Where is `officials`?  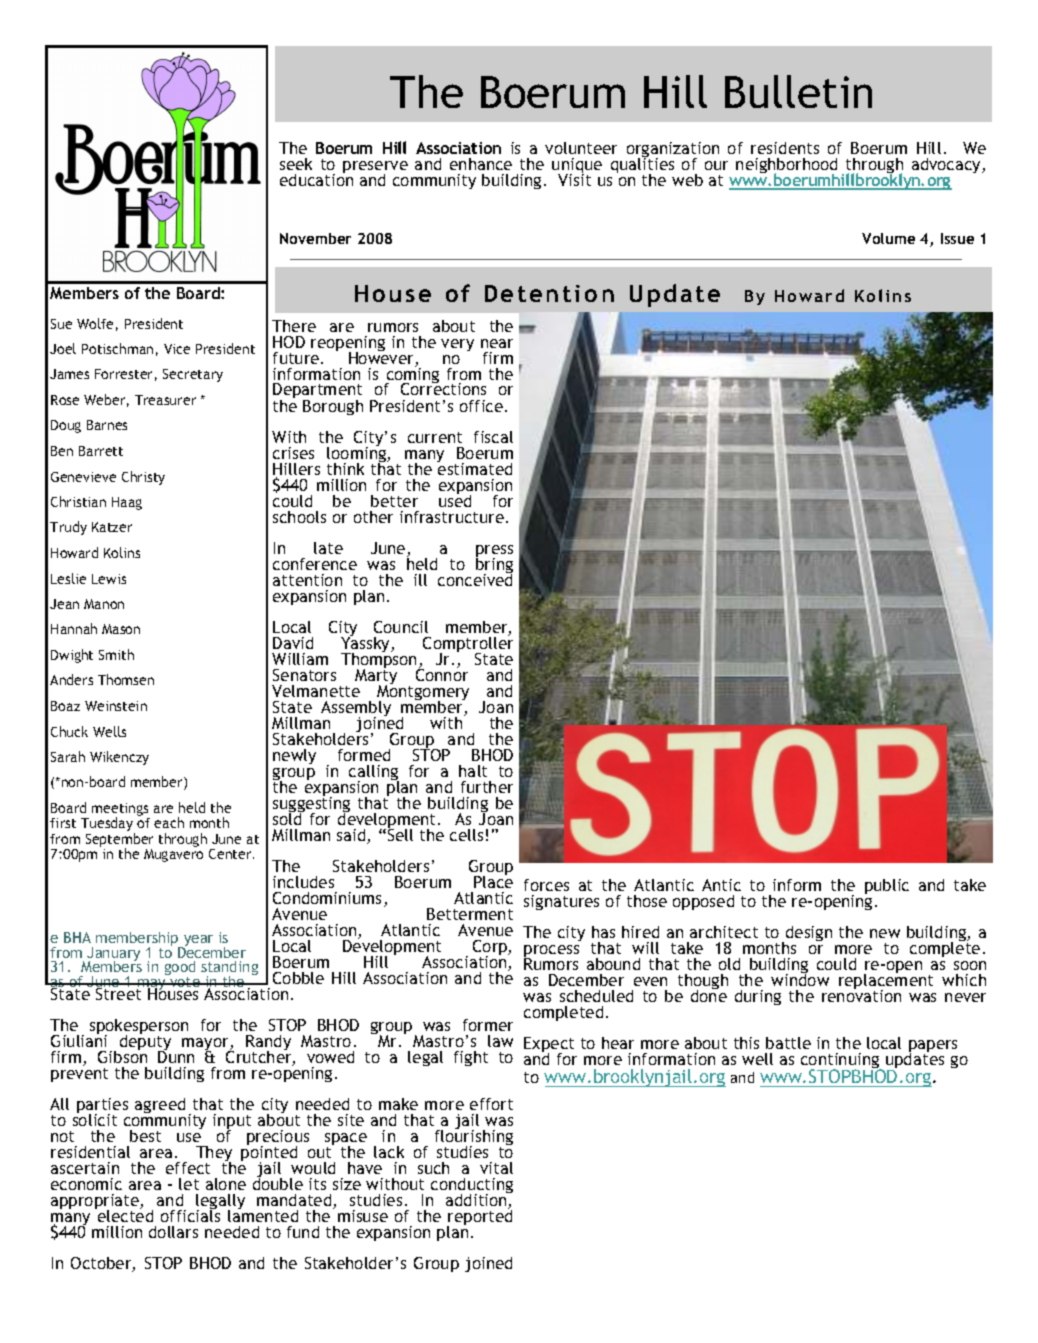
officials is located at coordinates (190, 1215).
